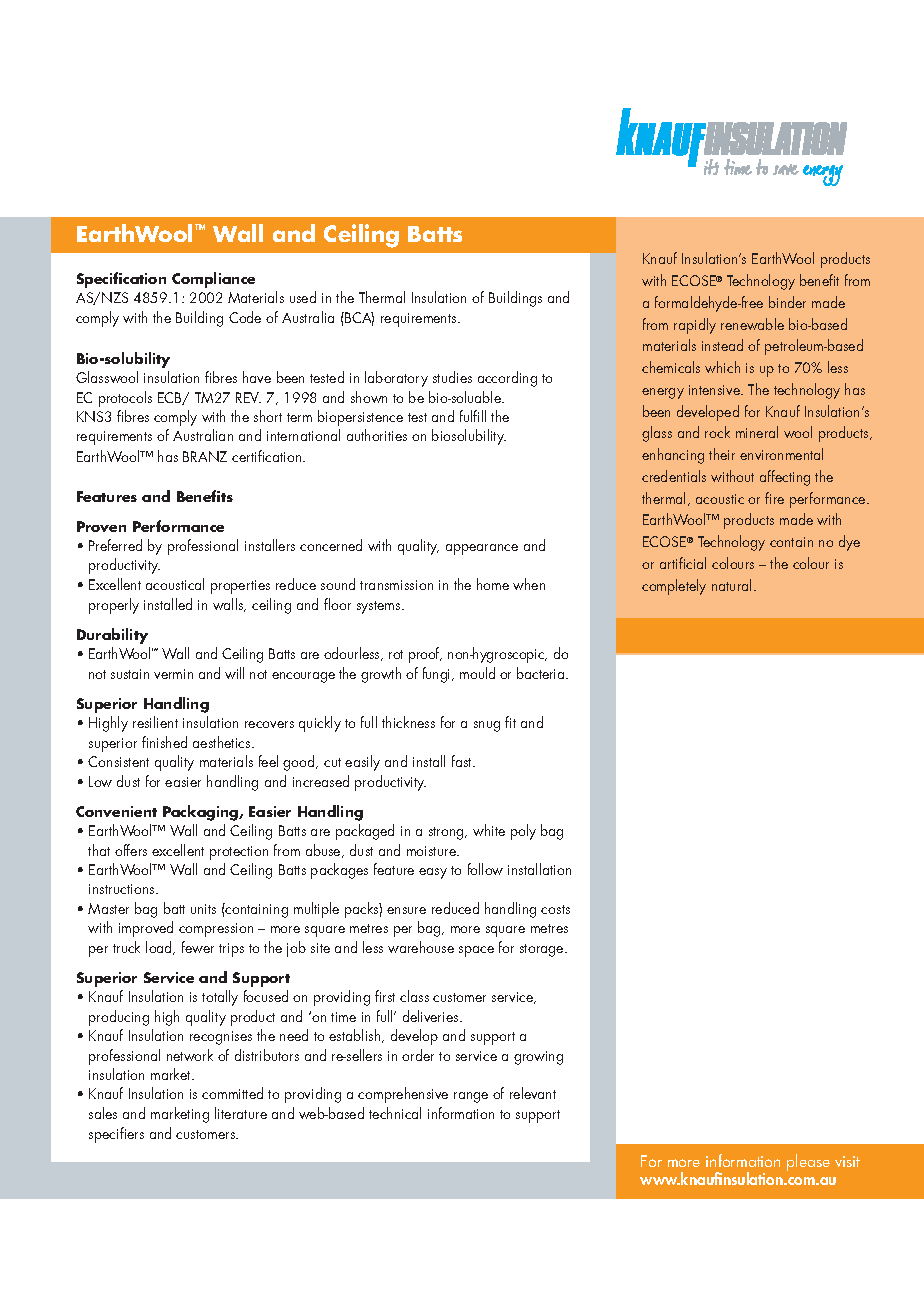 Image resolution: width=924 pixels, height=1308 pixels. What do you see at coordinates (493, 584) in the screenshot?
I see `home` at bounding box center [493, 584].
